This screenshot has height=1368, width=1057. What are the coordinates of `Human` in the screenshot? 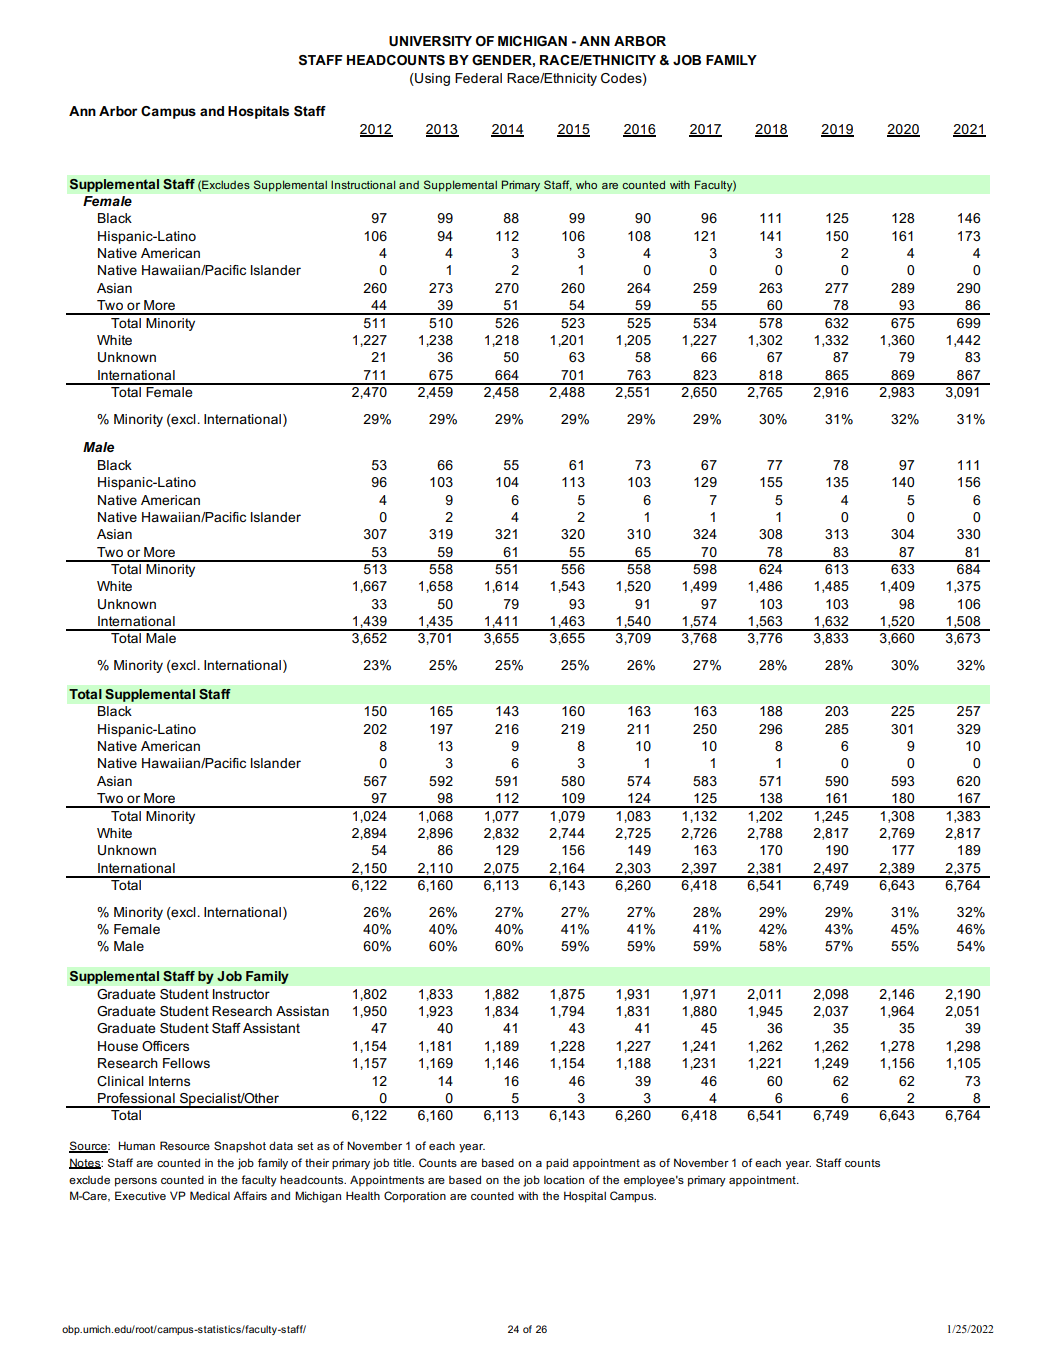 It's located at (136, 1145).
